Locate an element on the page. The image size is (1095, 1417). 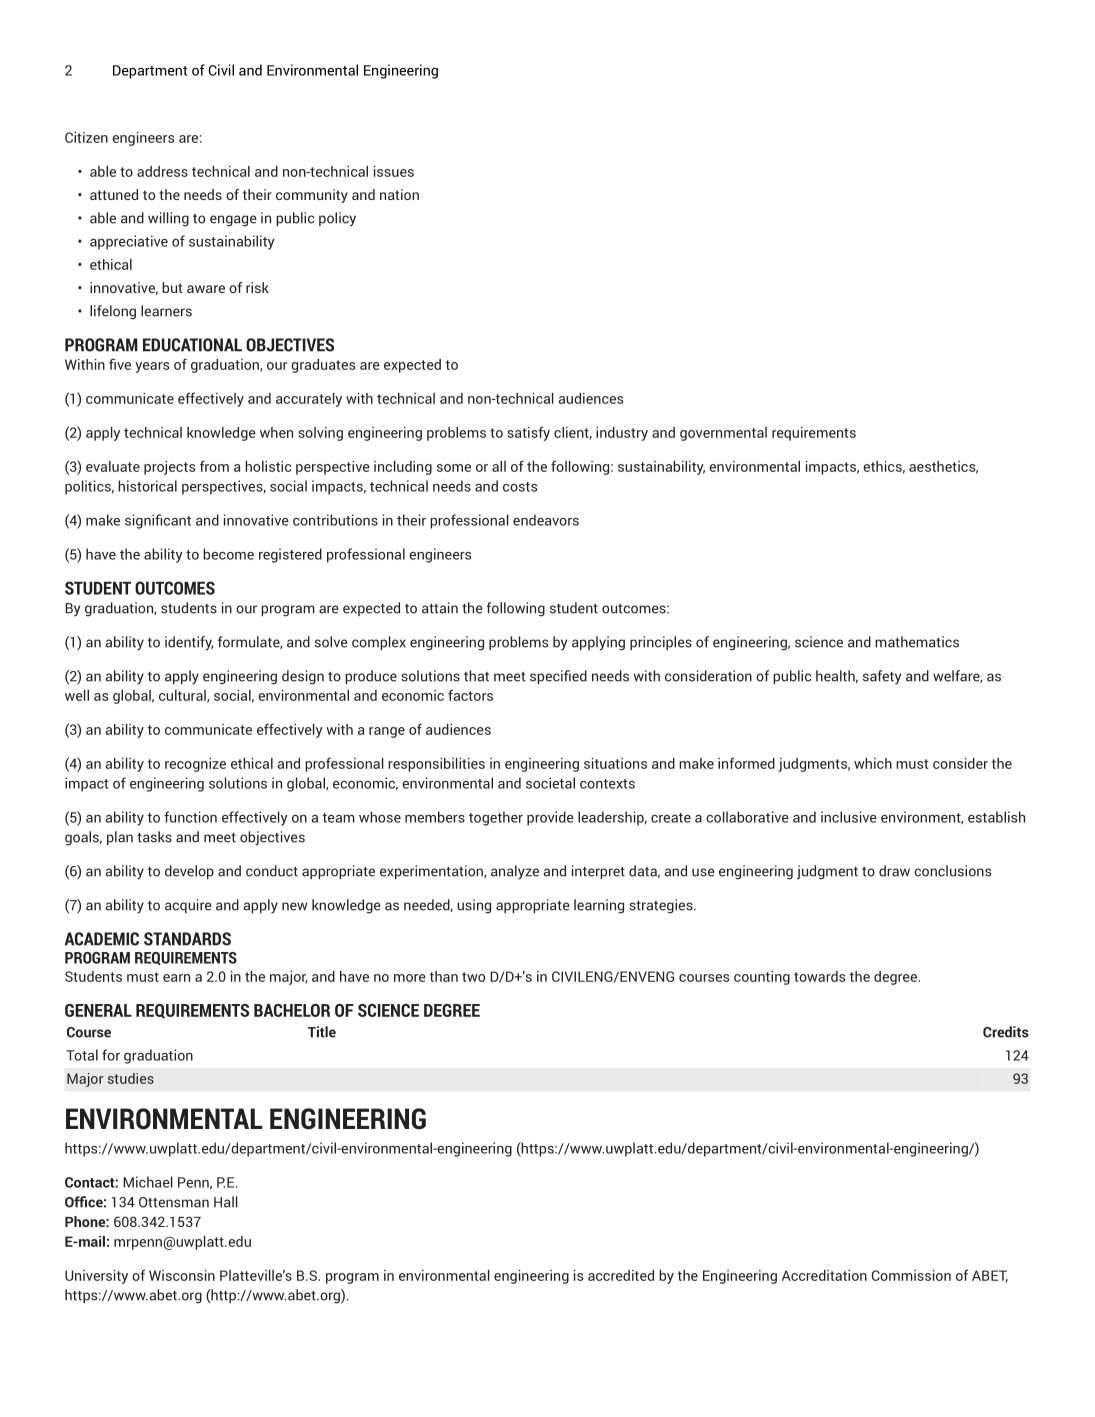
accredited is located at coordinates (621, 1275).
